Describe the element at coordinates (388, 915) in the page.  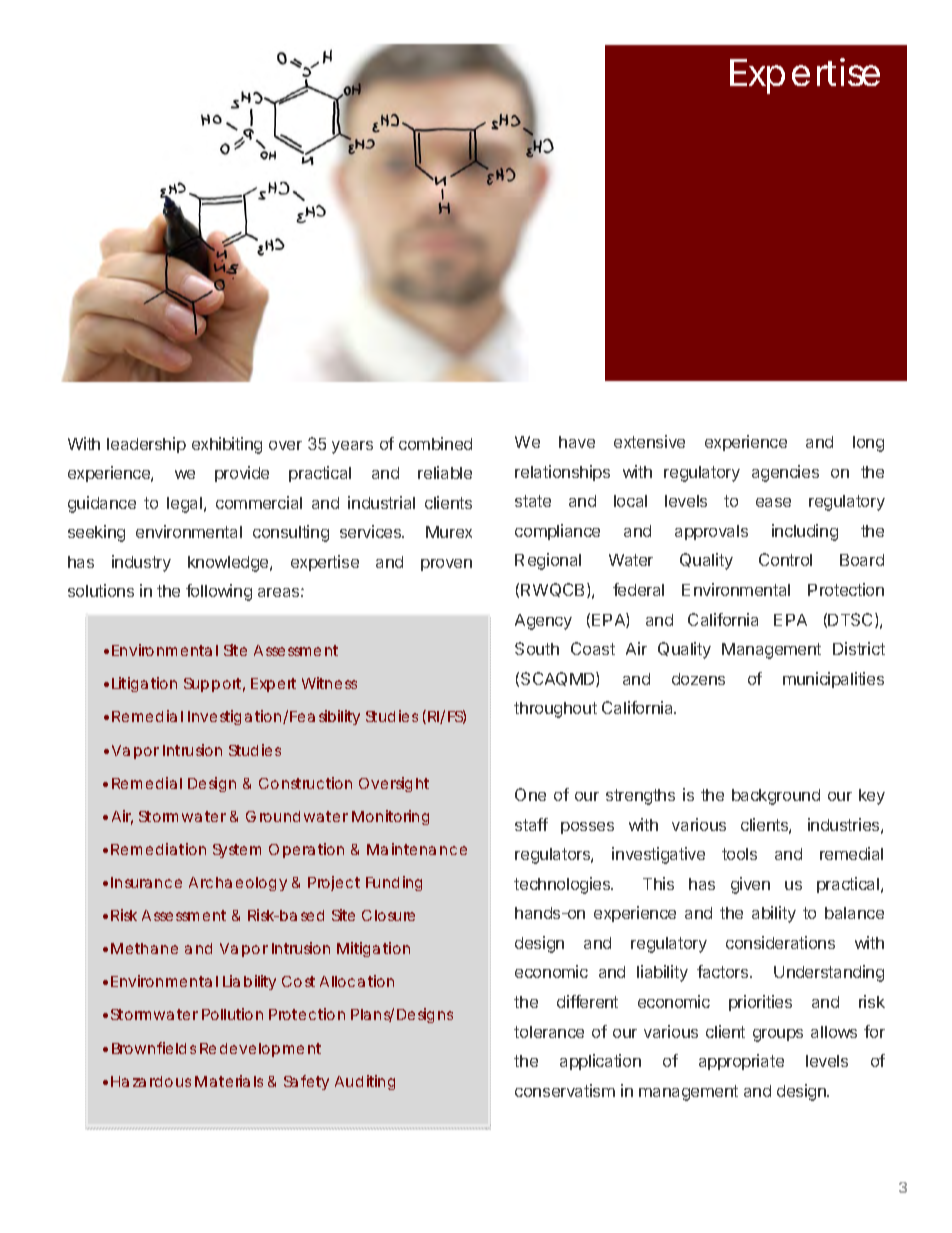
I see `Closure` at that location.
